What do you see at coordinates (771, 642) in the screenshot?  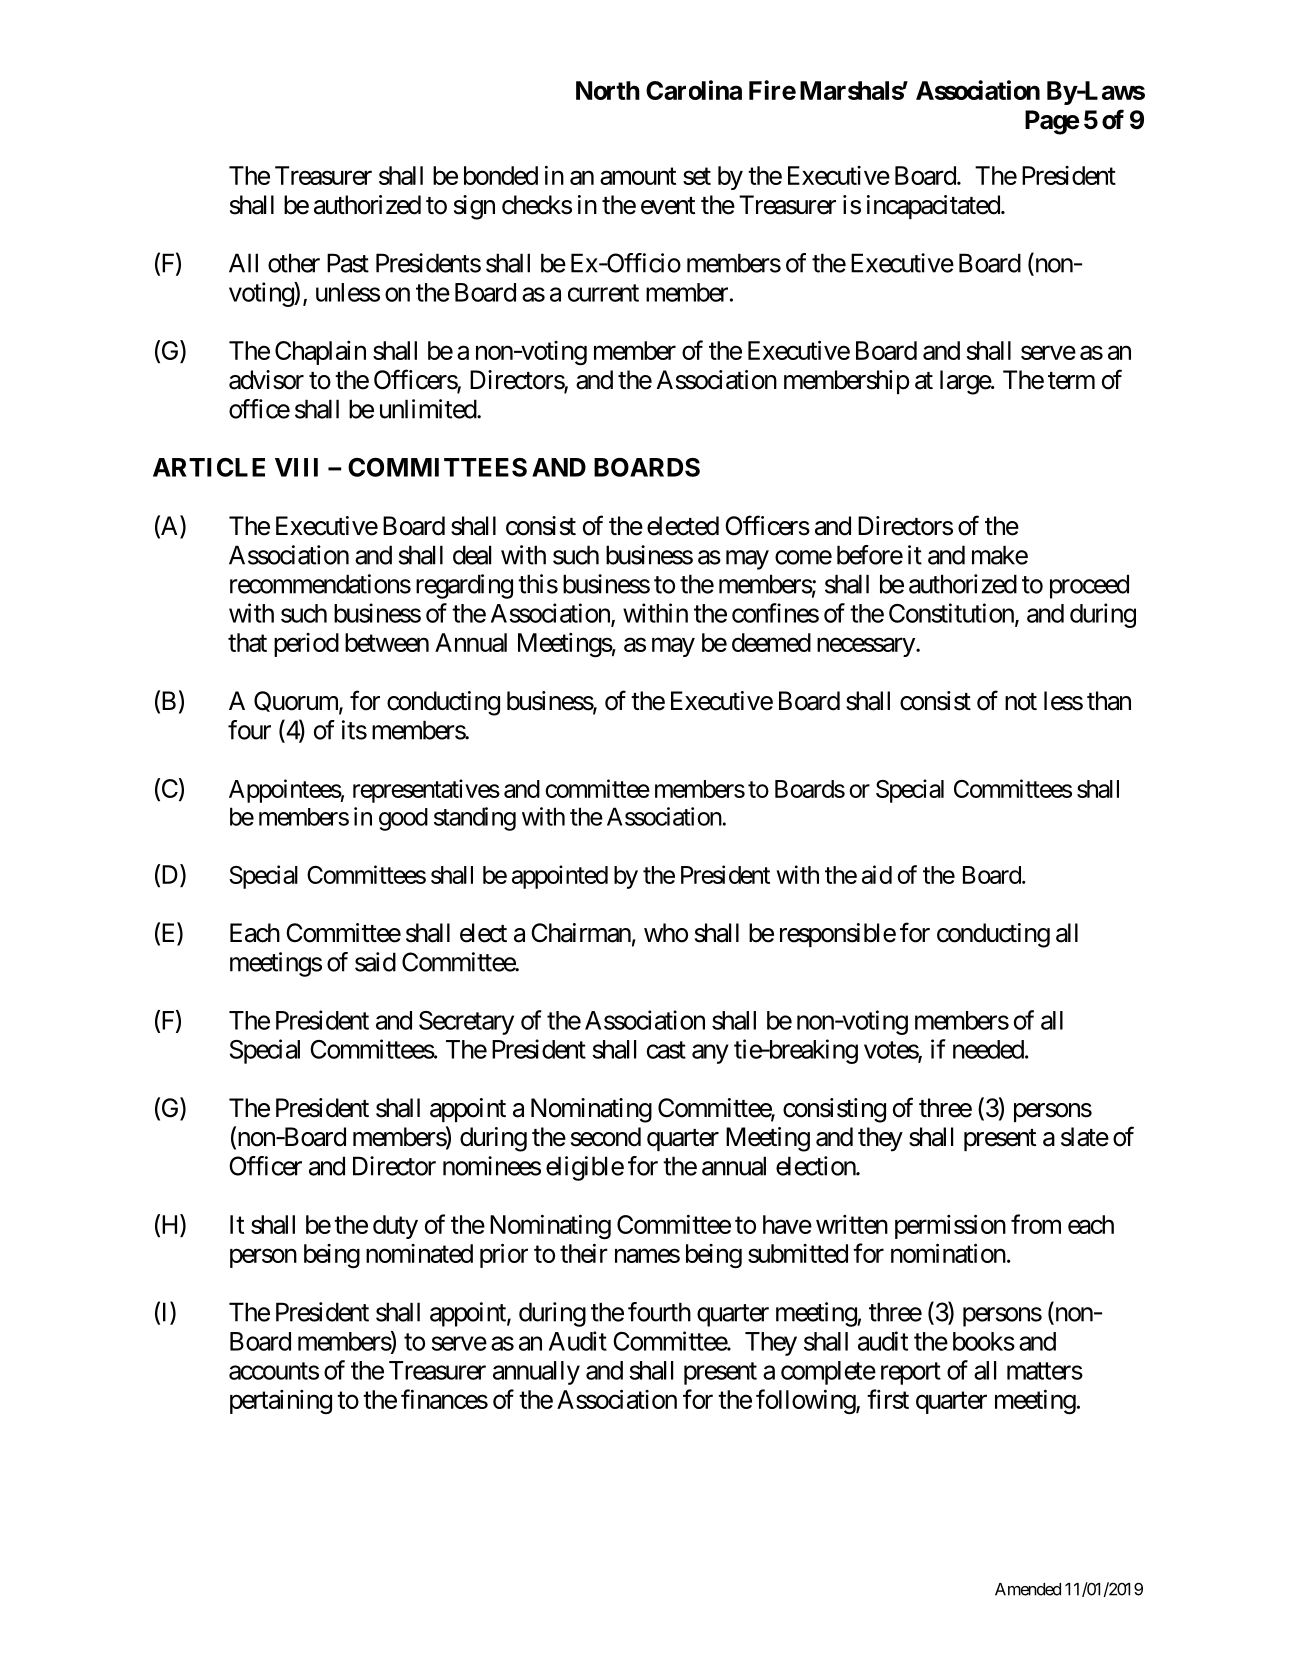 I see `deemed` at bounding box center [771, 642].
